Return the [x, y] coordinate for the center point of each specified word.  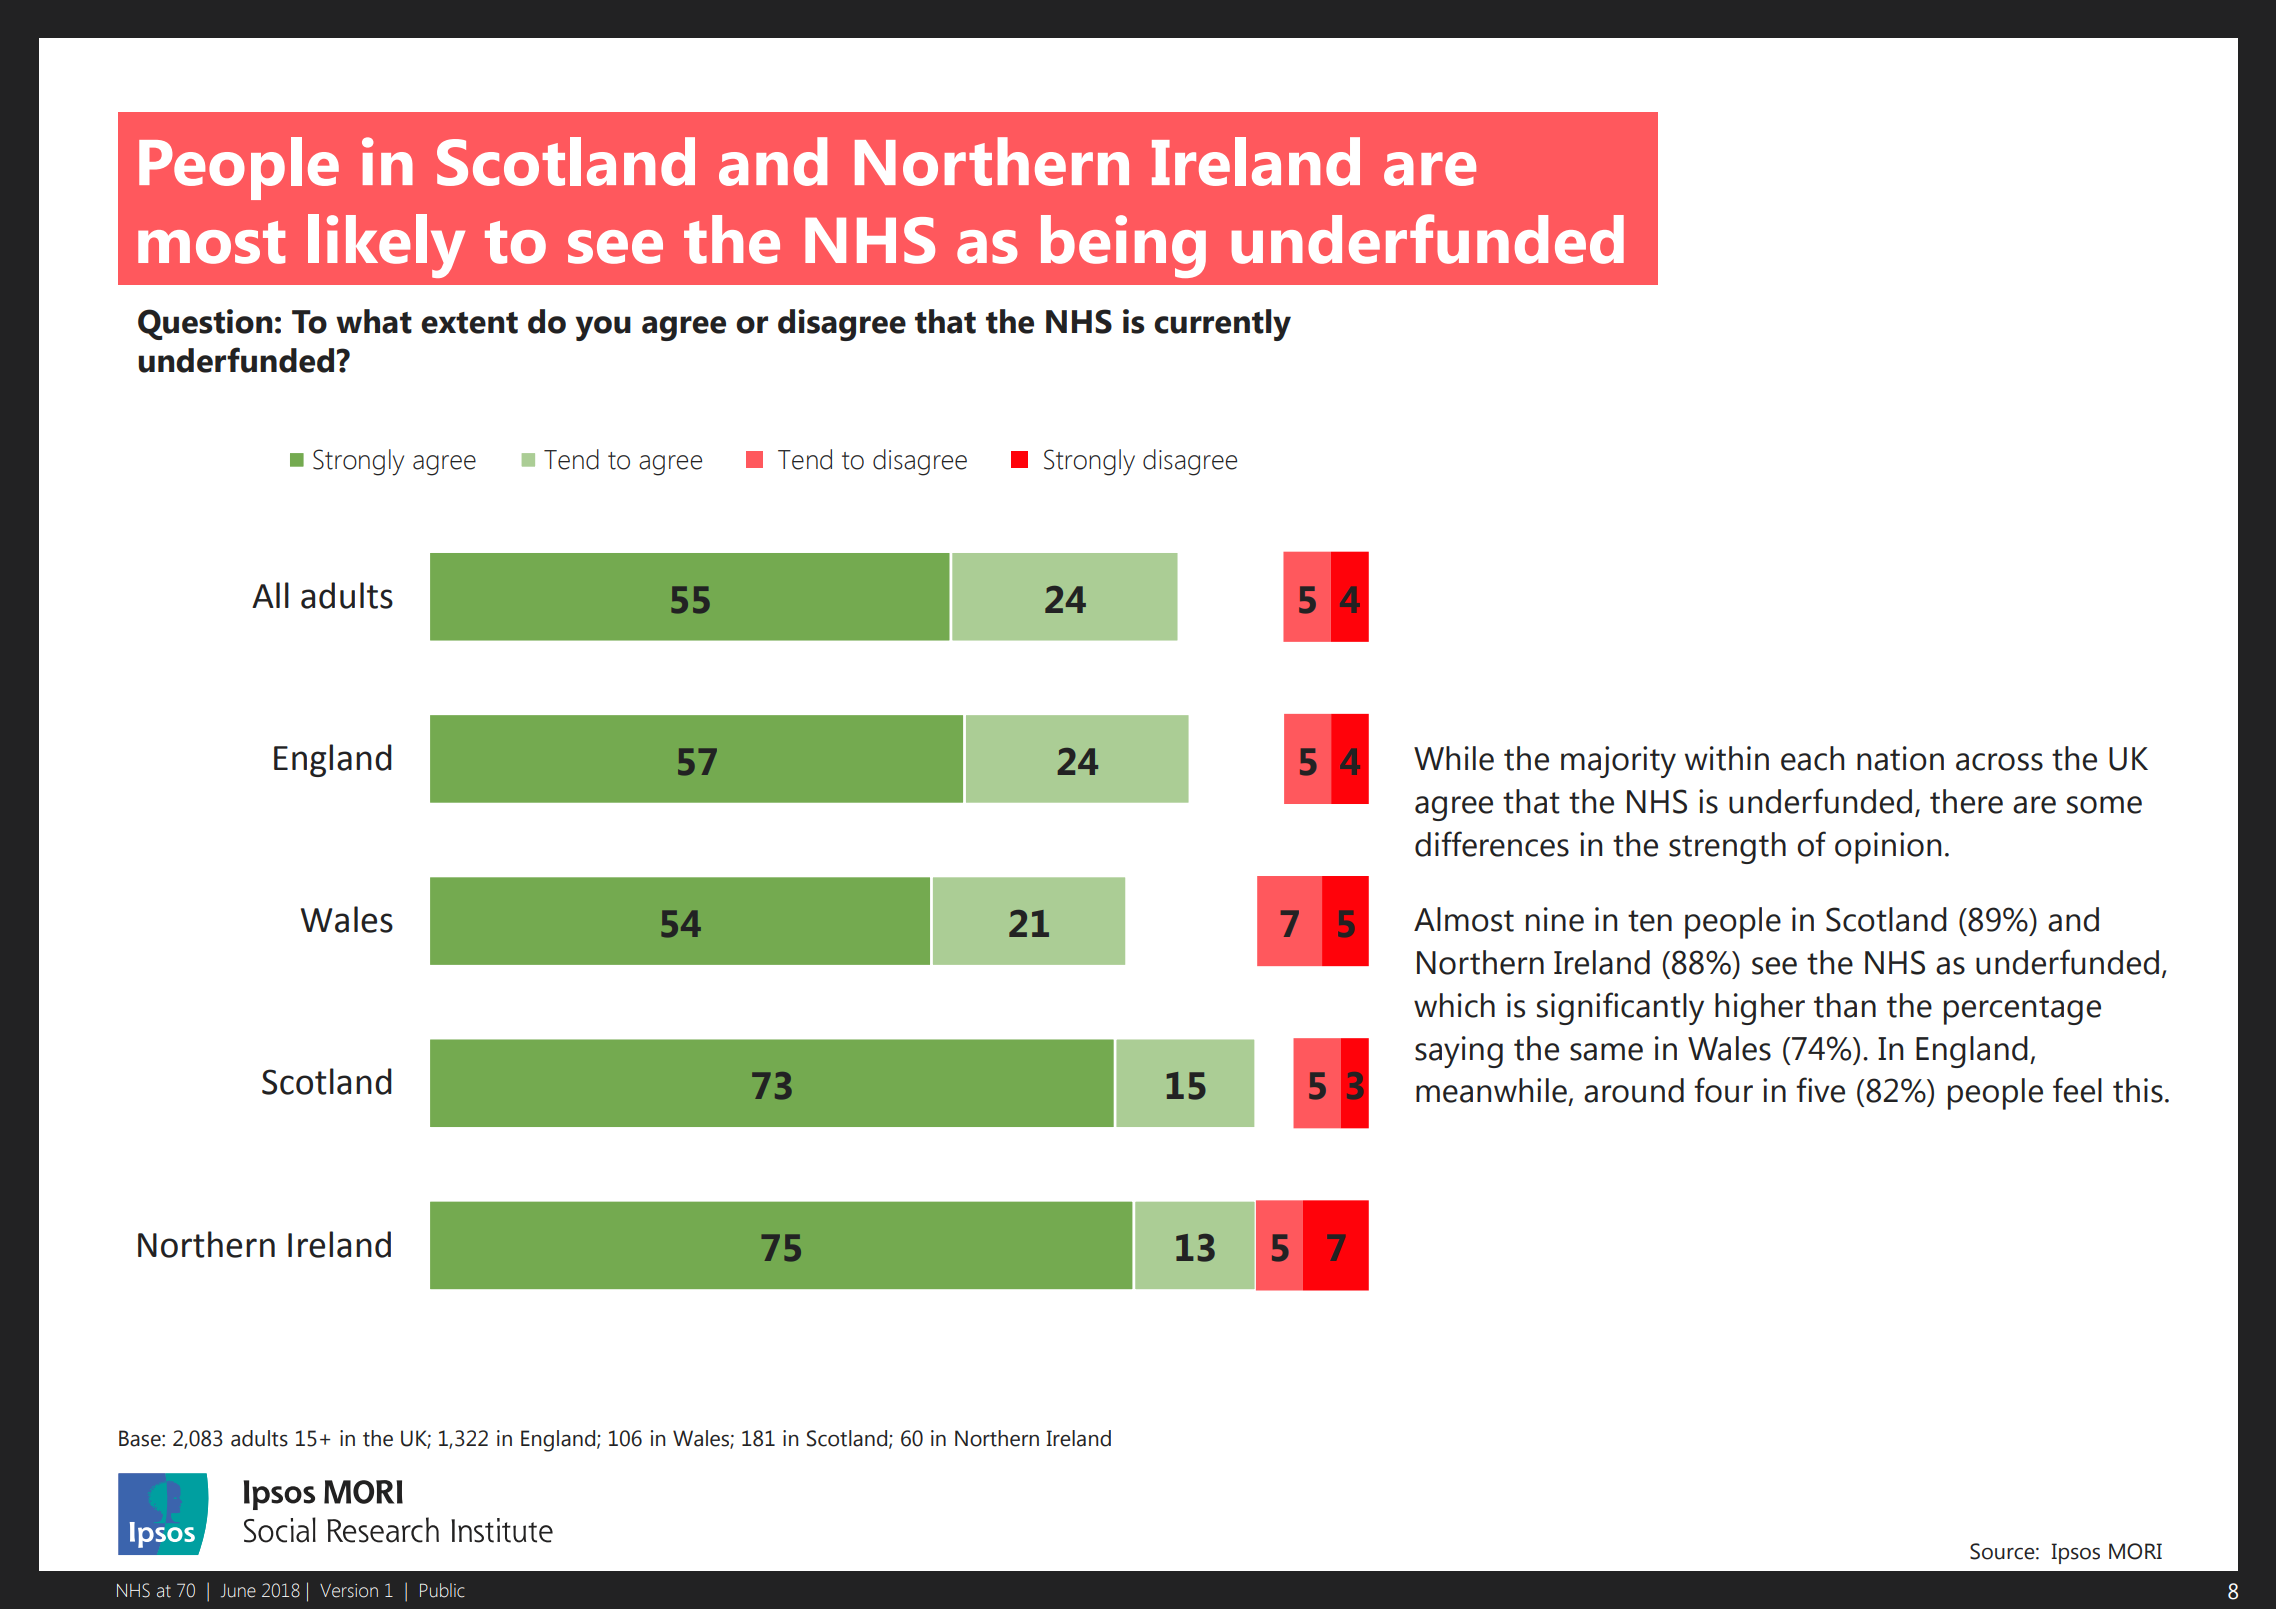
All [270, 595]
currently [1222, 325]
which [1454, 1005]
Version [349, 1591]
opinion [1888, 848]
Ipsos [2075, 1553]
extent [469, 323]
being [1123, 246]
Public [442, 1590]
